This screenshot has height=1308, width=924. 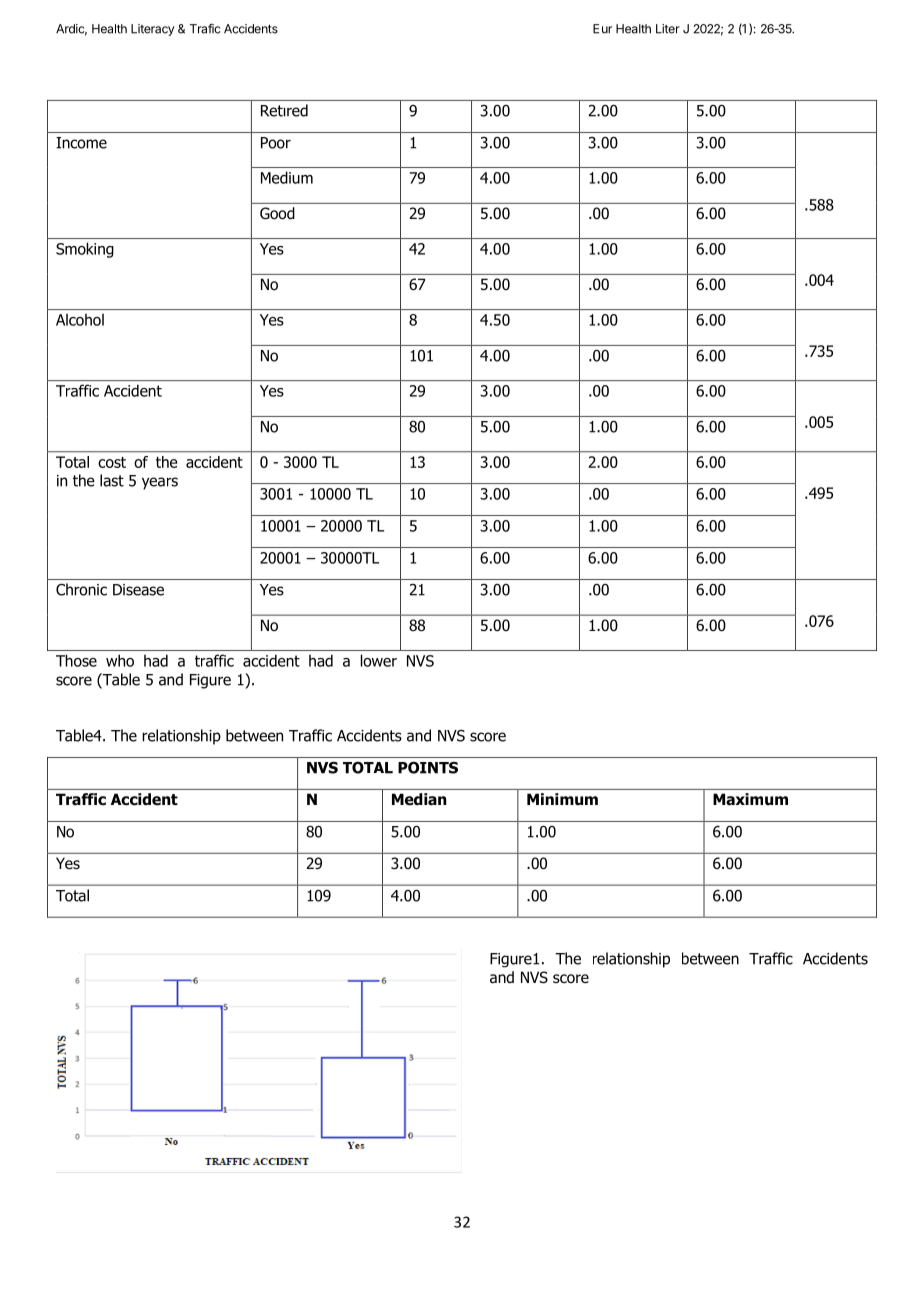 I want to click on Poor, so click(x=276, y=143).
